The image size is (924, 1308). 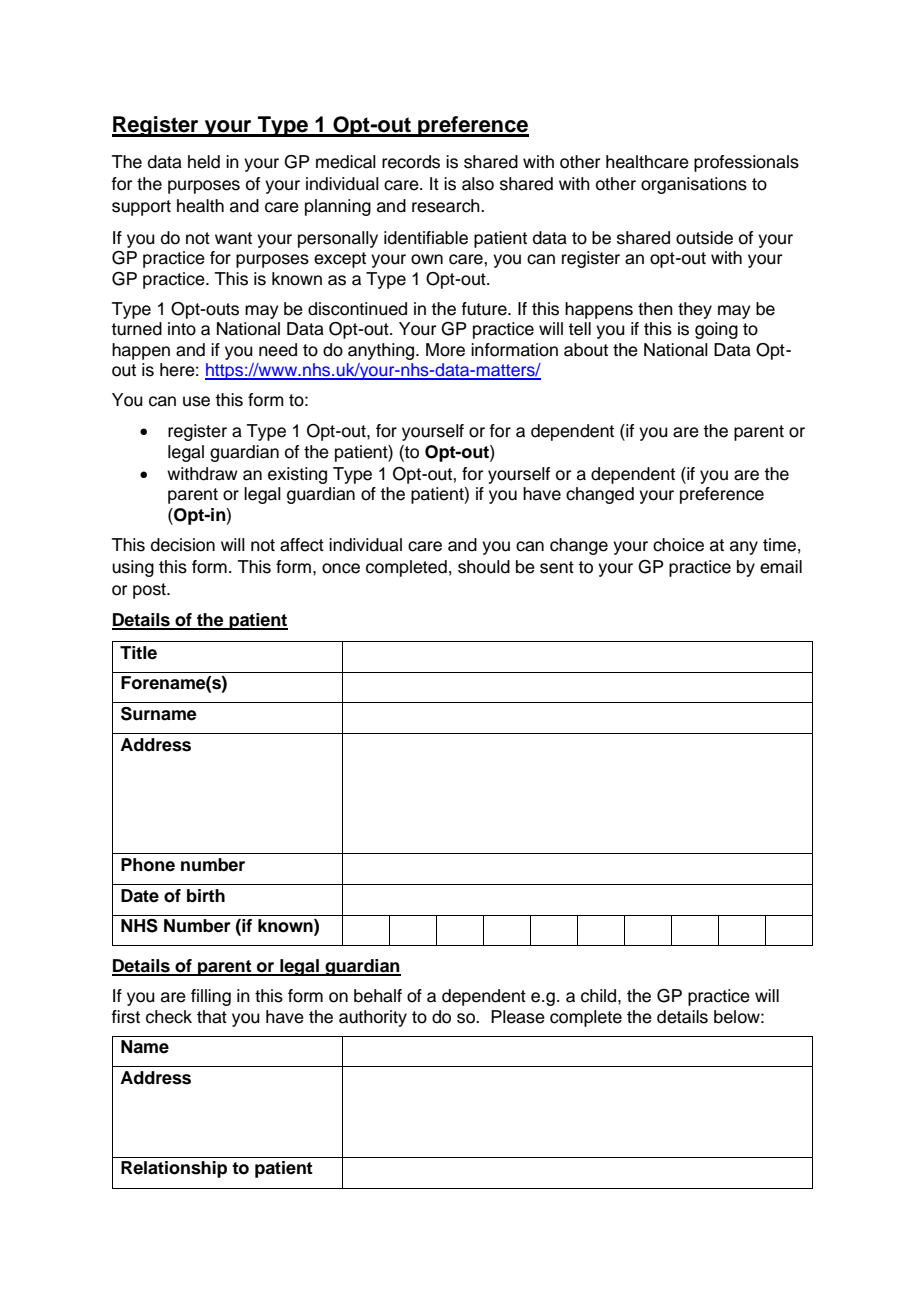 What do you see at coordinates (174, 1169) in the screenshot?
I see `Relationship` at bounding box center [174, 1169].
